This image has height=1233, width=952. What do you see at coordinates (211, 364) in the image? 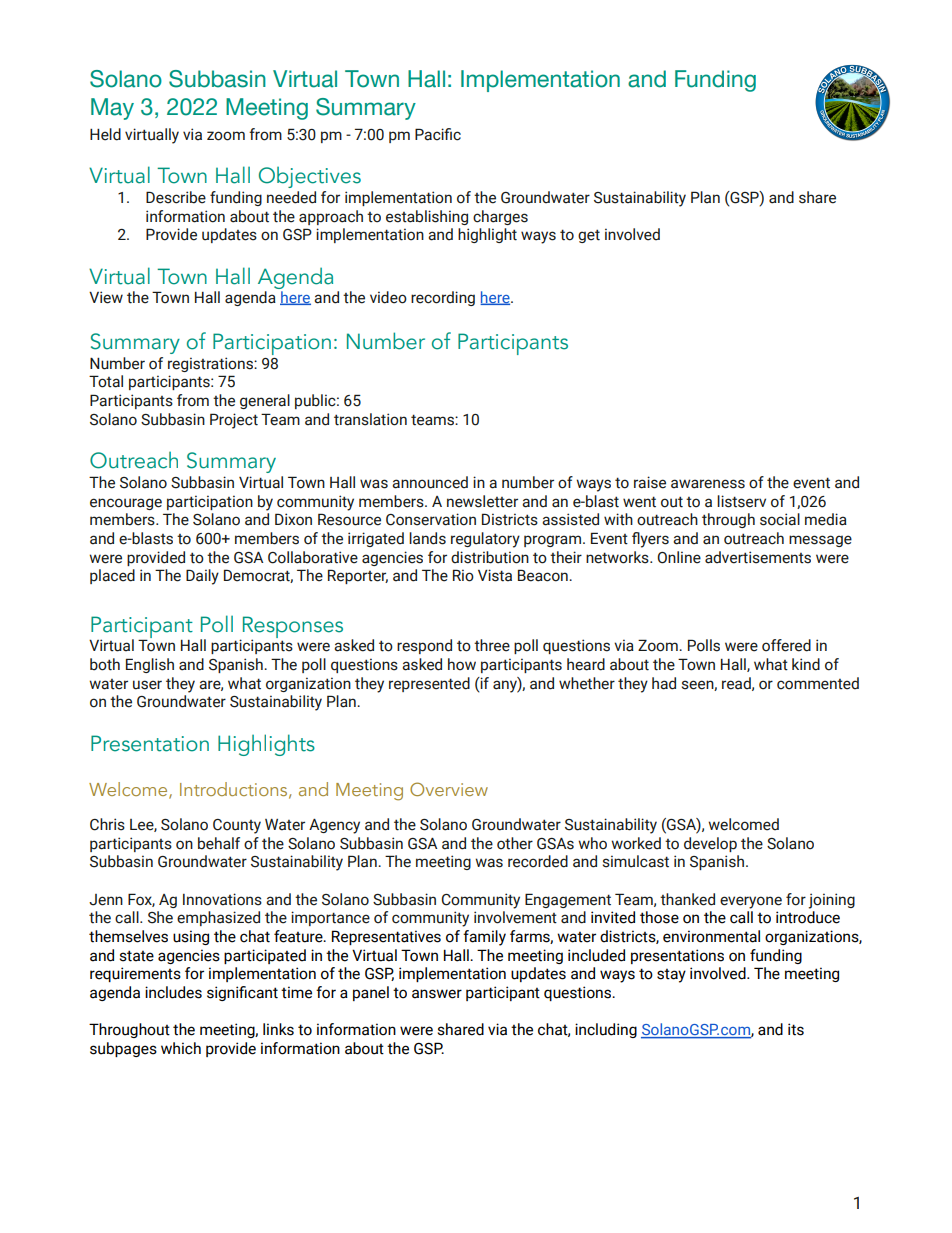
I see `registrations` at bounding box center [211, 364].
